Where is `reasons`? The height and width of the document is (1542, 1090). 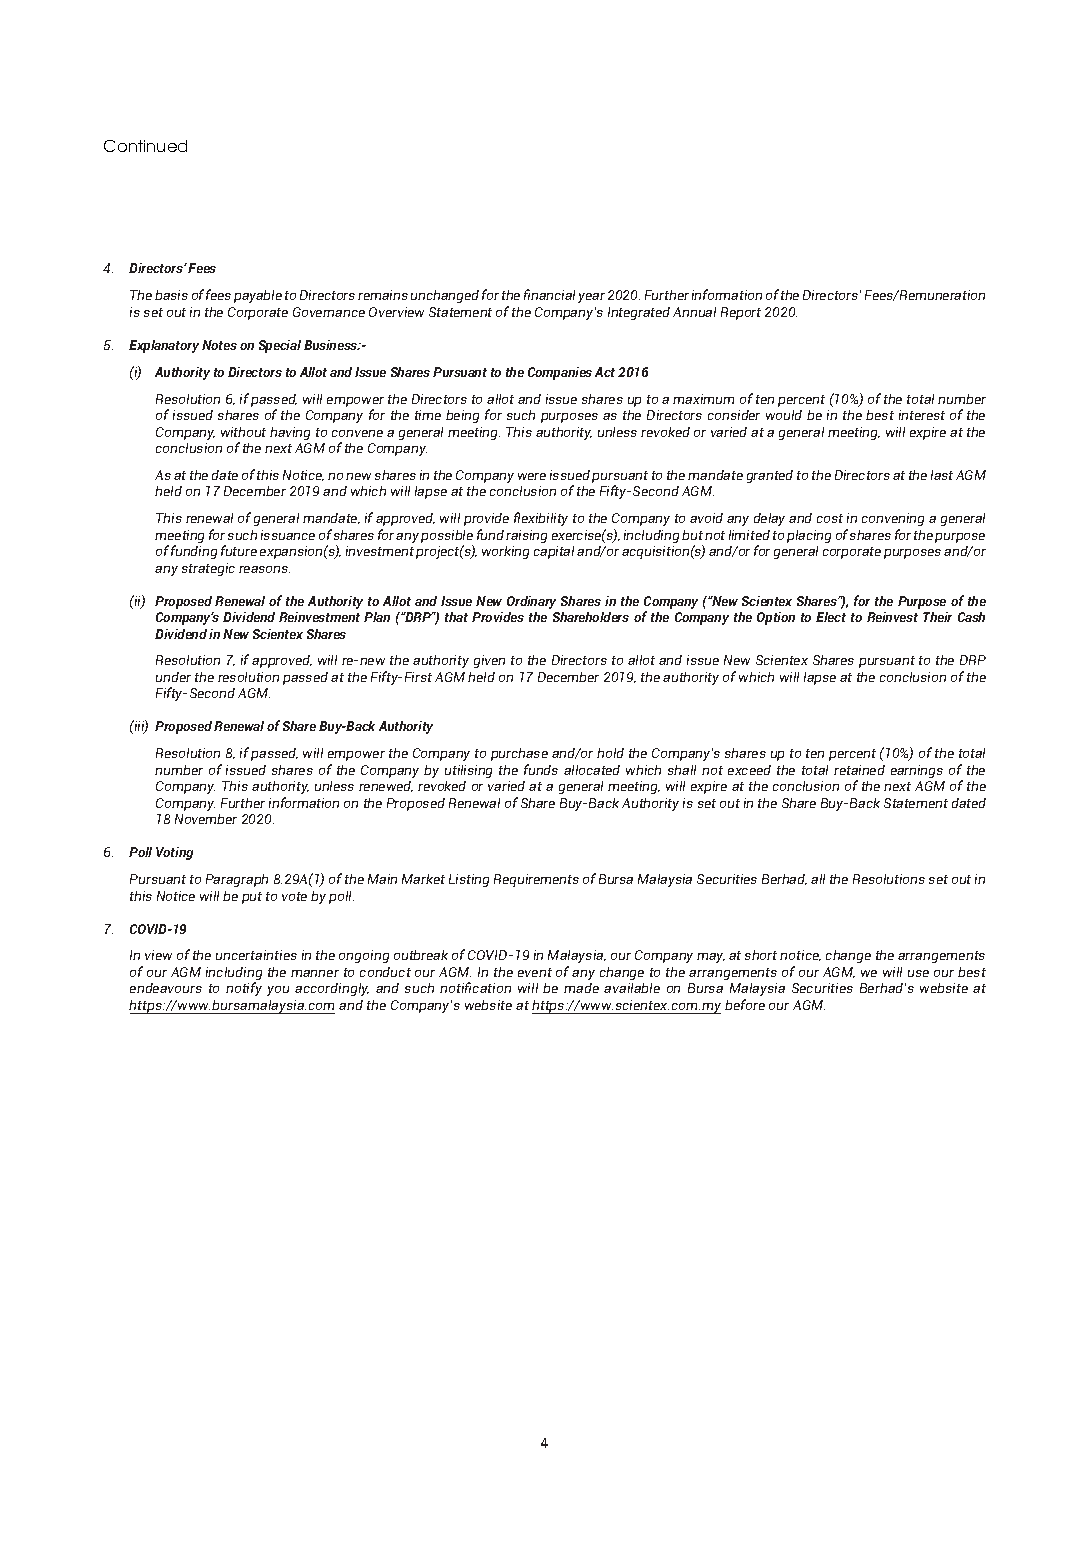
reasons is located at coordinates (264, 569).
